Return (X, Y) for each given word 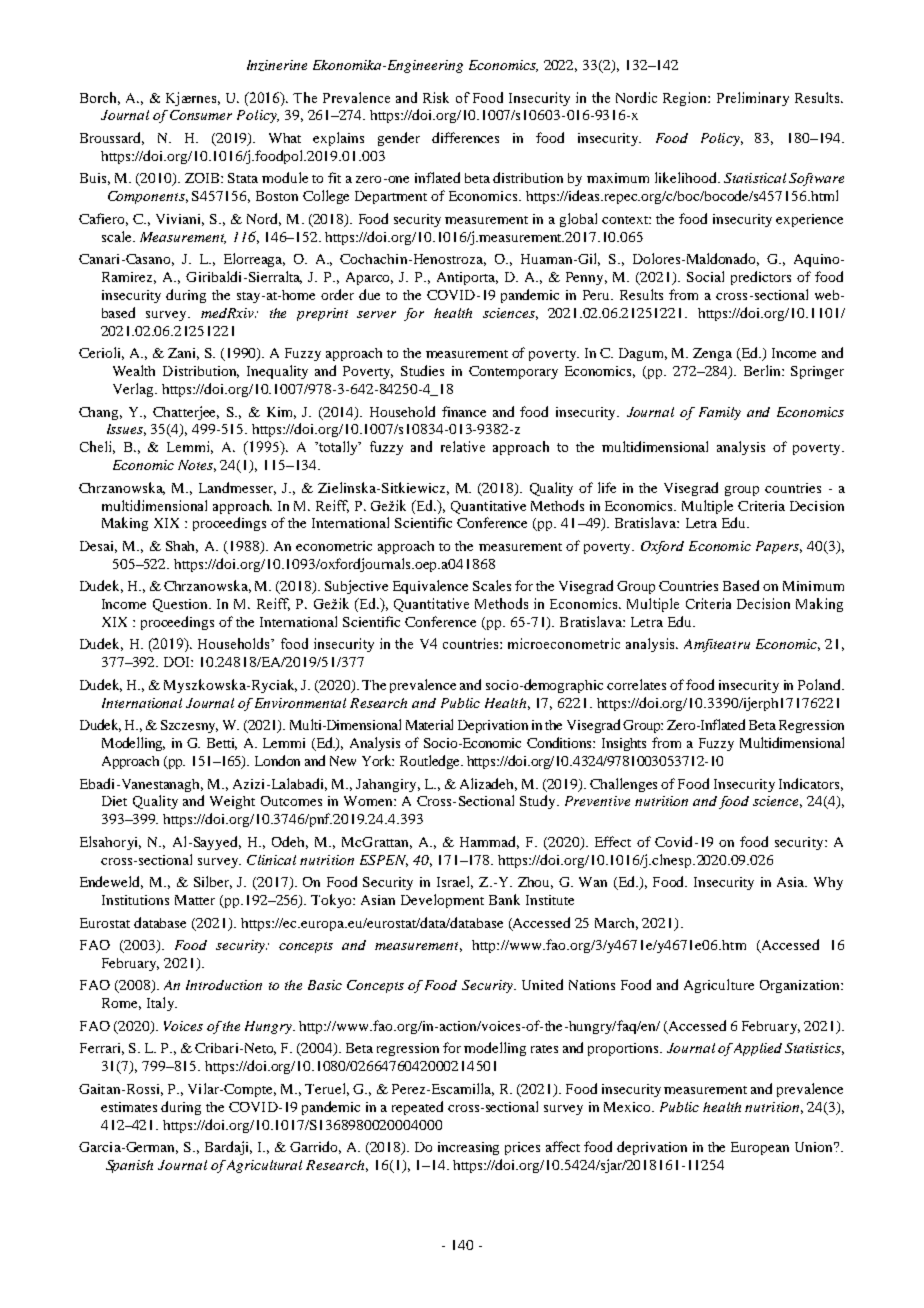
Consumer (201, 115)
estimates (129, 1107)
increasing (468, 1148)
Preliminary (753, 99)
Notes (197, 466)
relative (463, 446)
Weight (232, 802)
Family (720, 413)
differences (465, 137)
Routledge (431, 762)
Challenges (623, 785)
